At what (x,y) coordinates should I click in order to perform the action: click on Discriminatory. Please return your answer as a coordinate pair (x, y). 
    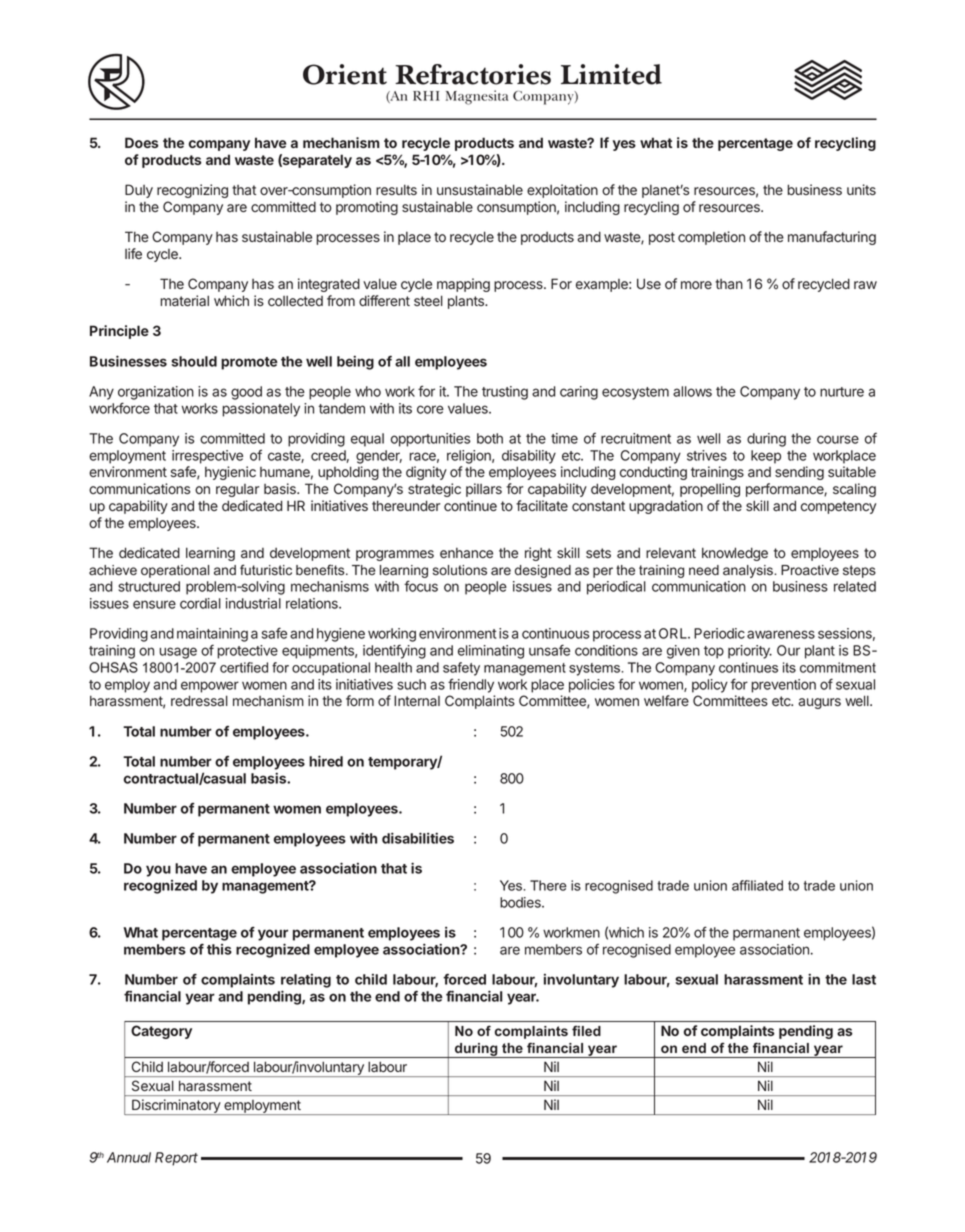
    Looking at the image, I should click on (176, 1107).
